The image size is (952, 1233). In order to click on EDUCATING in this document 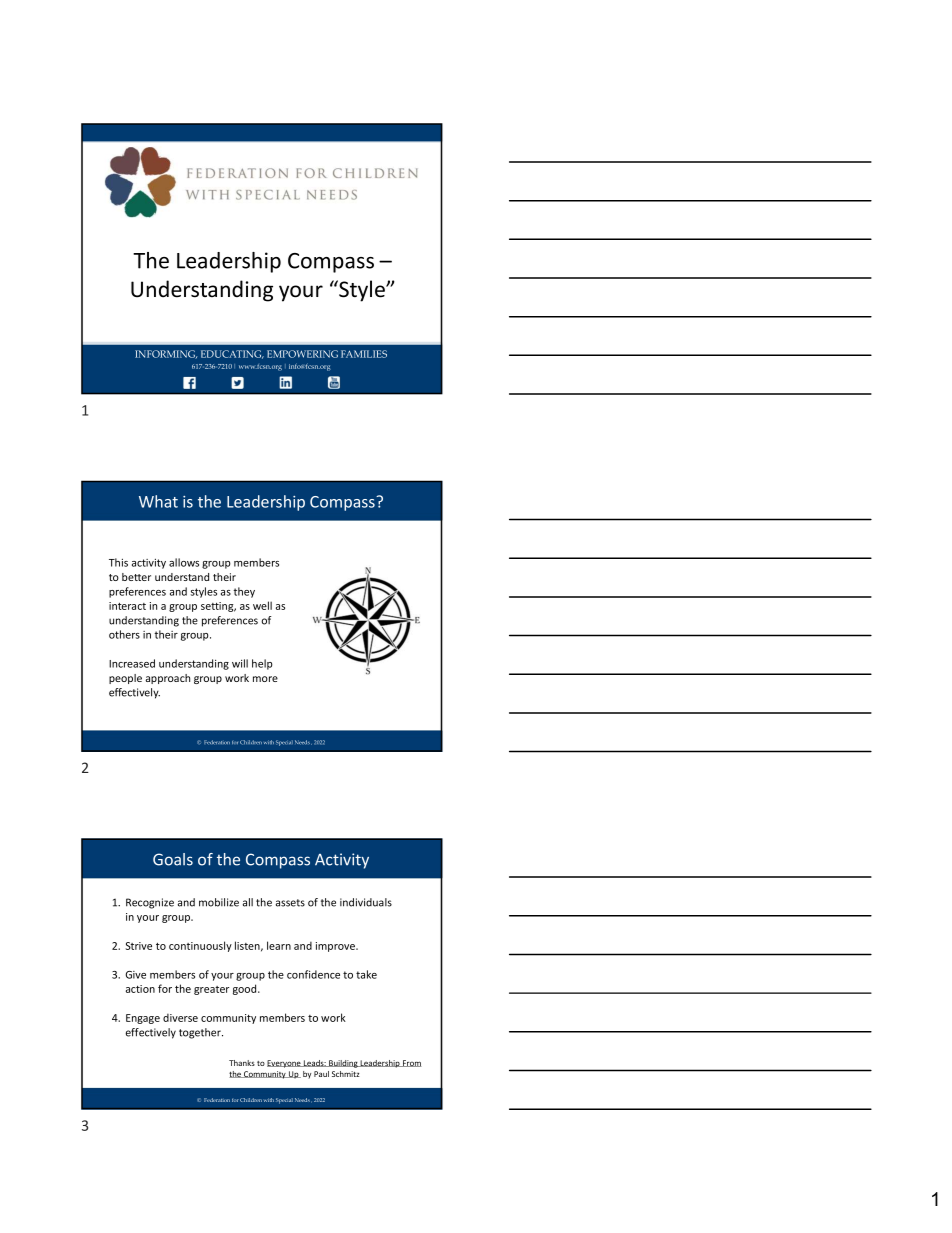, I will do `click(232, 354)`.
